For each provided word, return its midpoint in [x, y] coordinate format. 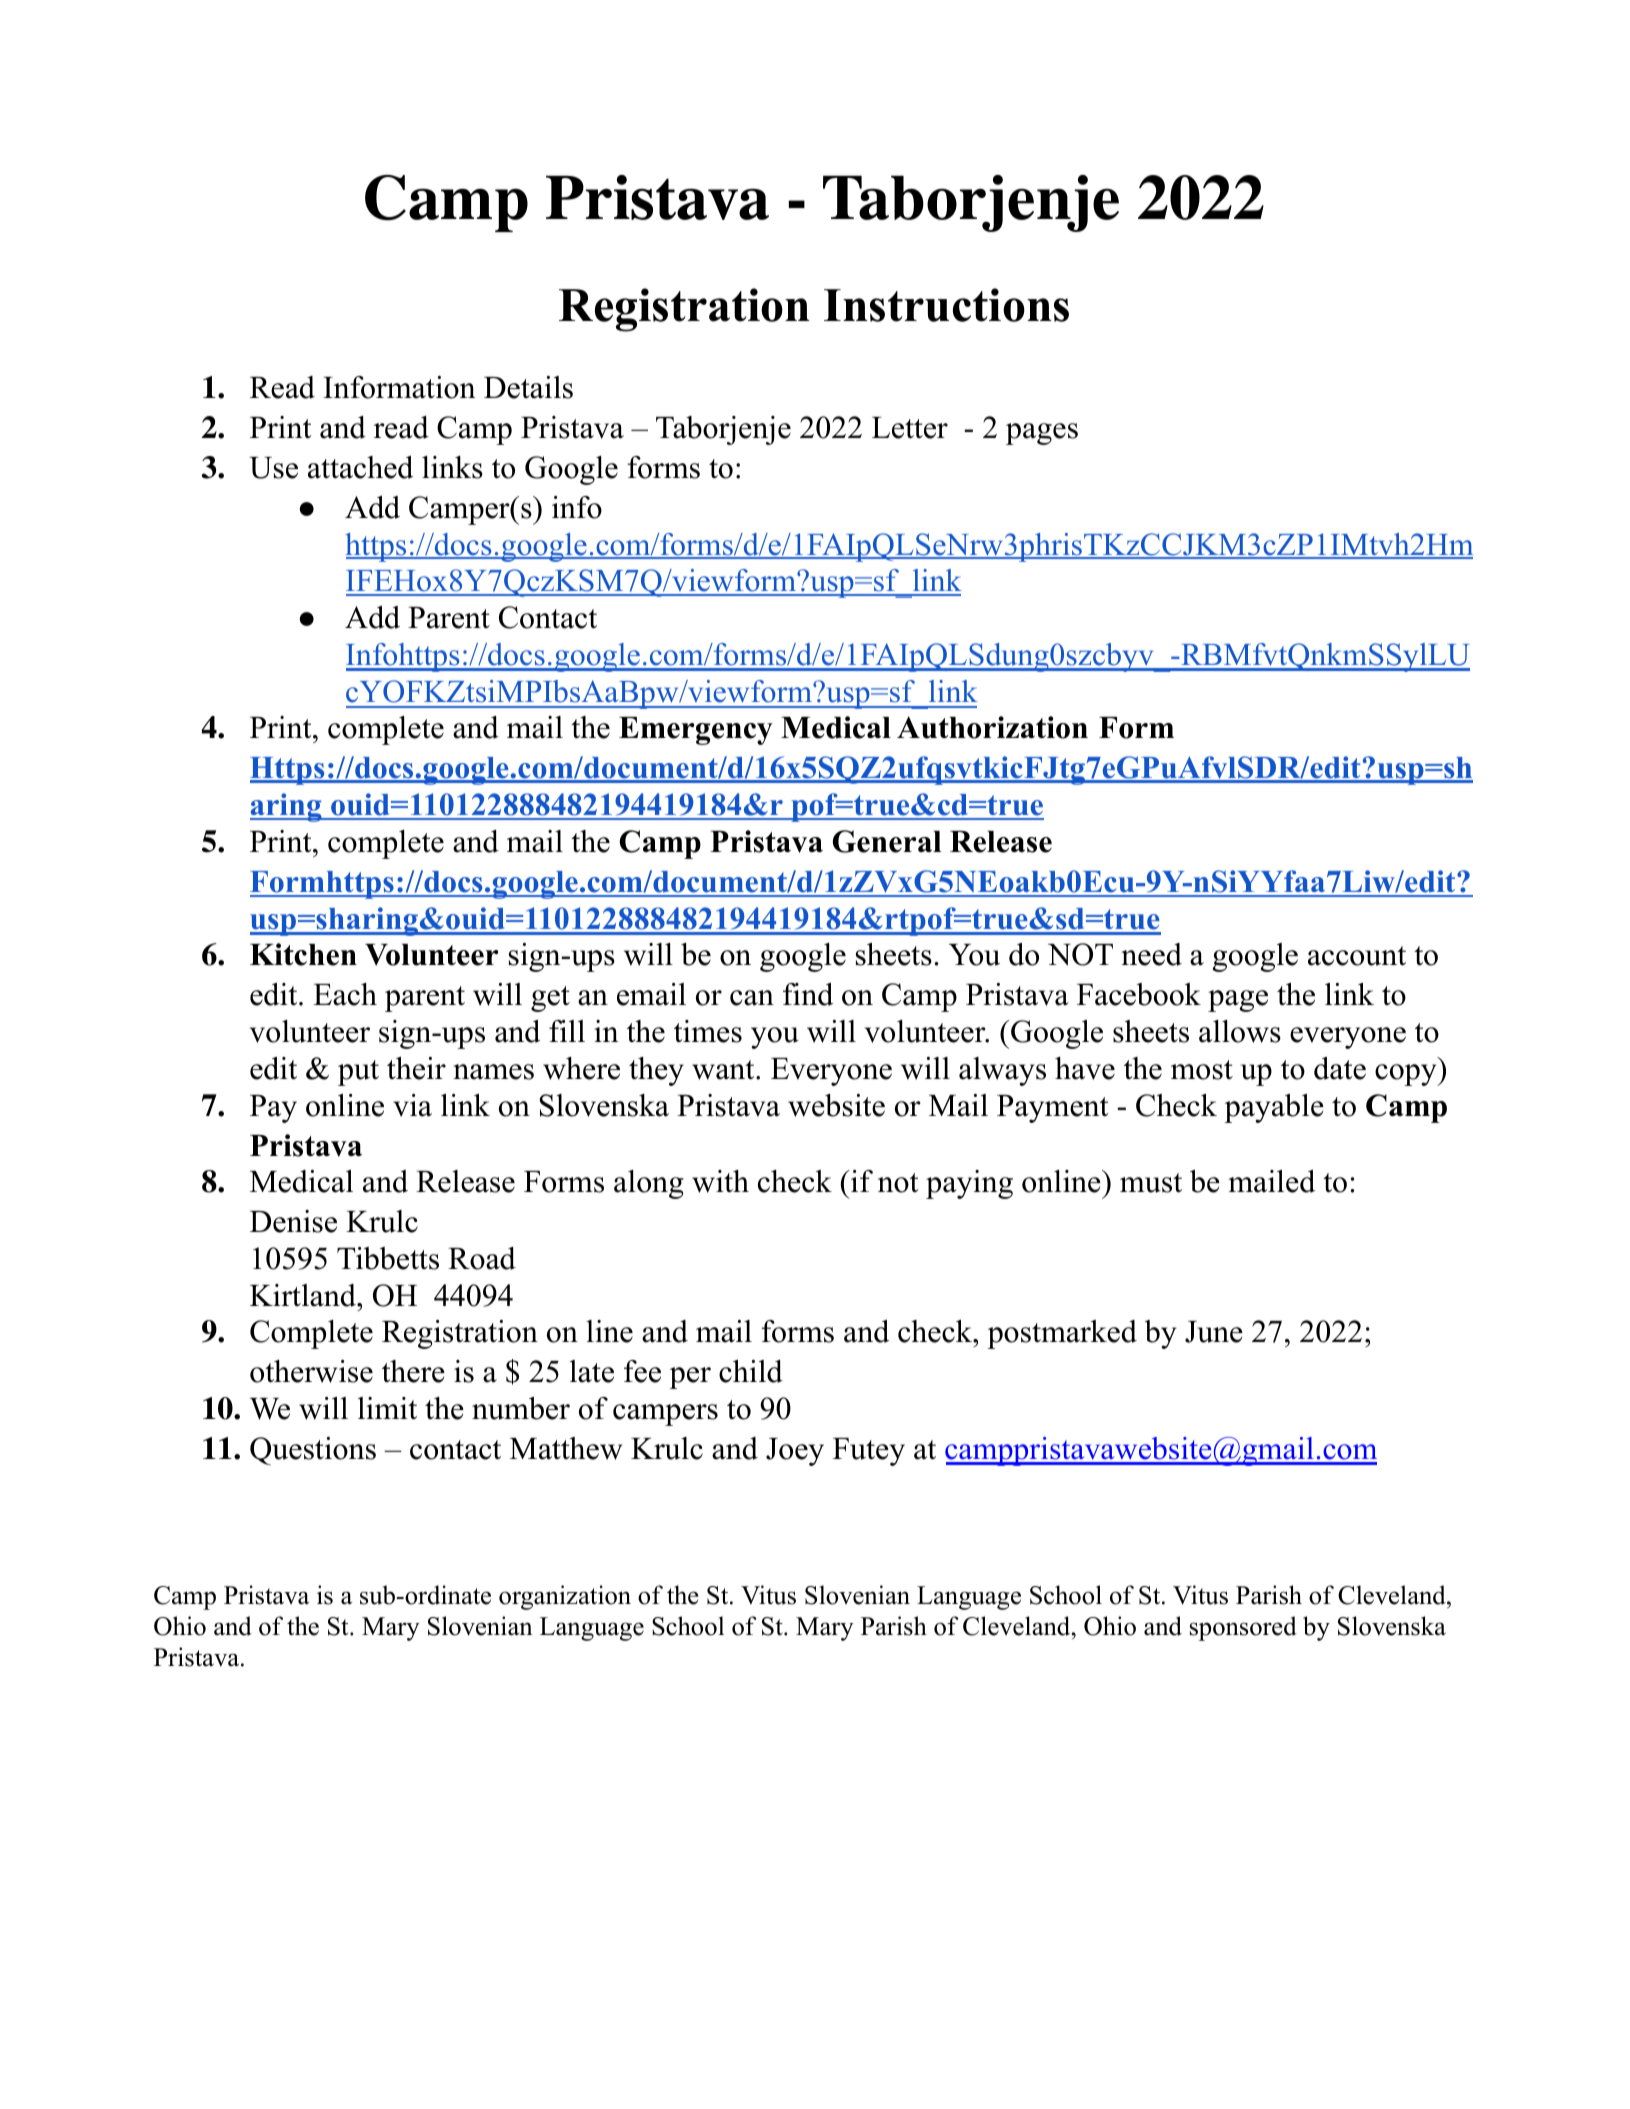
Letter [910, 428]
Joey [795, 1452]
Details [528, 387]
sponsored [1243, 1628]
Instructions [946, 305]
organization [565, 1597]
